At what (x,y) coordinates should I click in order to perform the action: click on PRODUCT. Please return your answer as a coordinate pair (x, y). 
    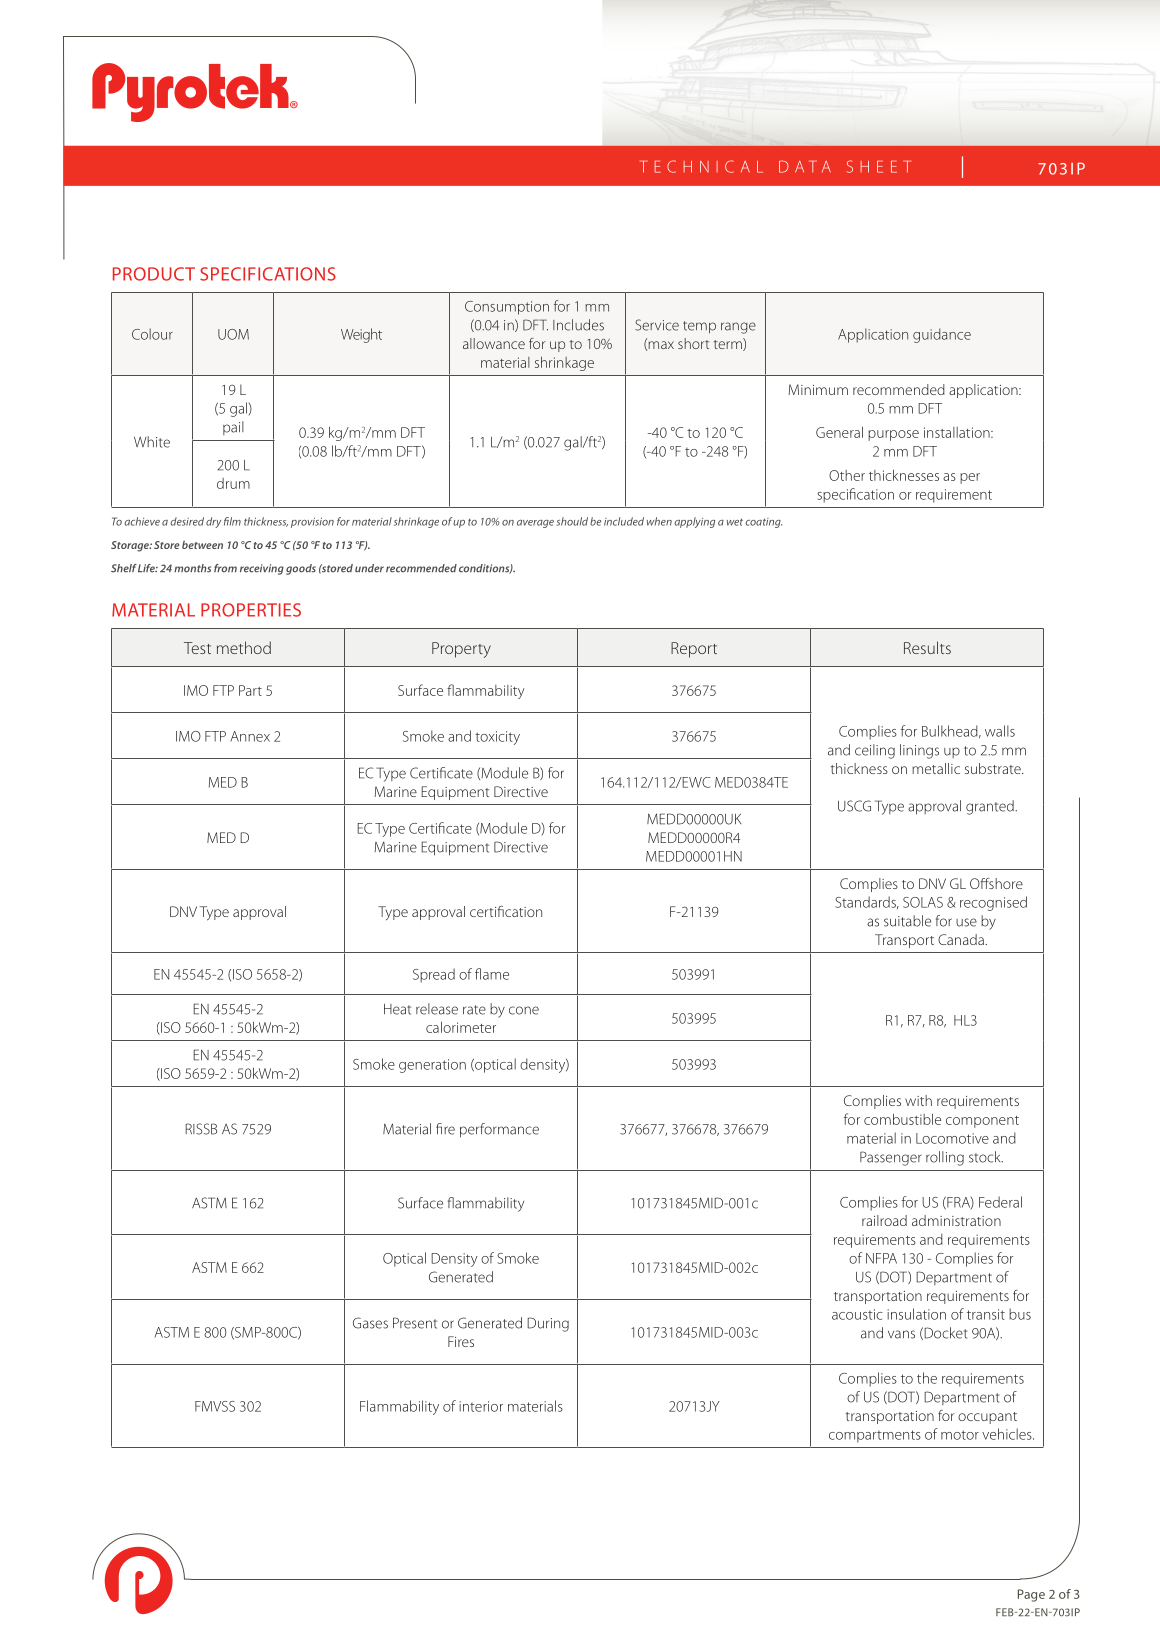
    Looking at the image, I should click on (154, 274).
